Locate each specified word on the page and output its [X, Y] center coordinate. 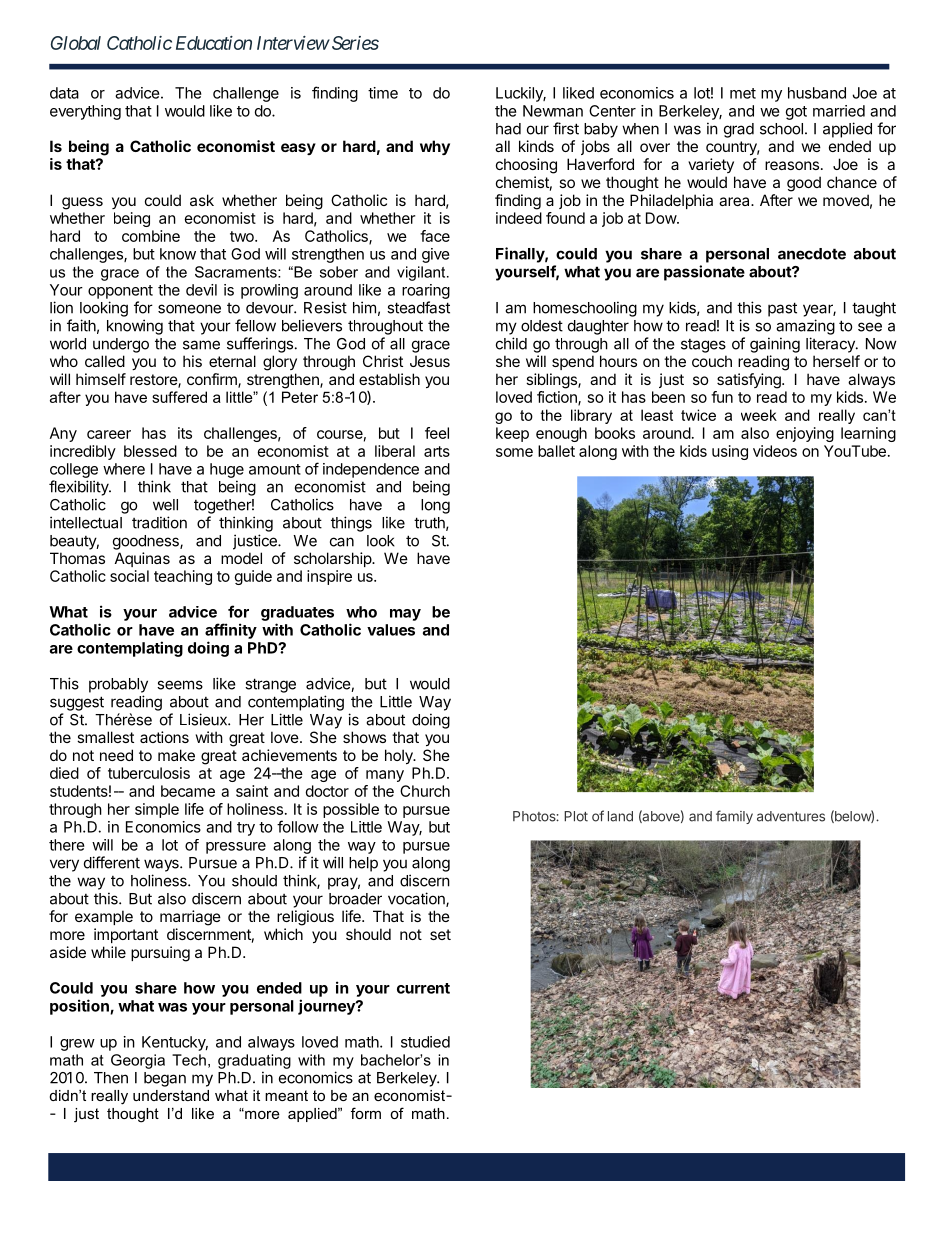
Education [214, 43]
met [743, 93]
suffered [179, 397]
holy [400, 756]
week [759, 415]
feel [437, 433]
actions [164, 737]
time [383, 93]
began [165, 1079]
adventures [791, 816]
